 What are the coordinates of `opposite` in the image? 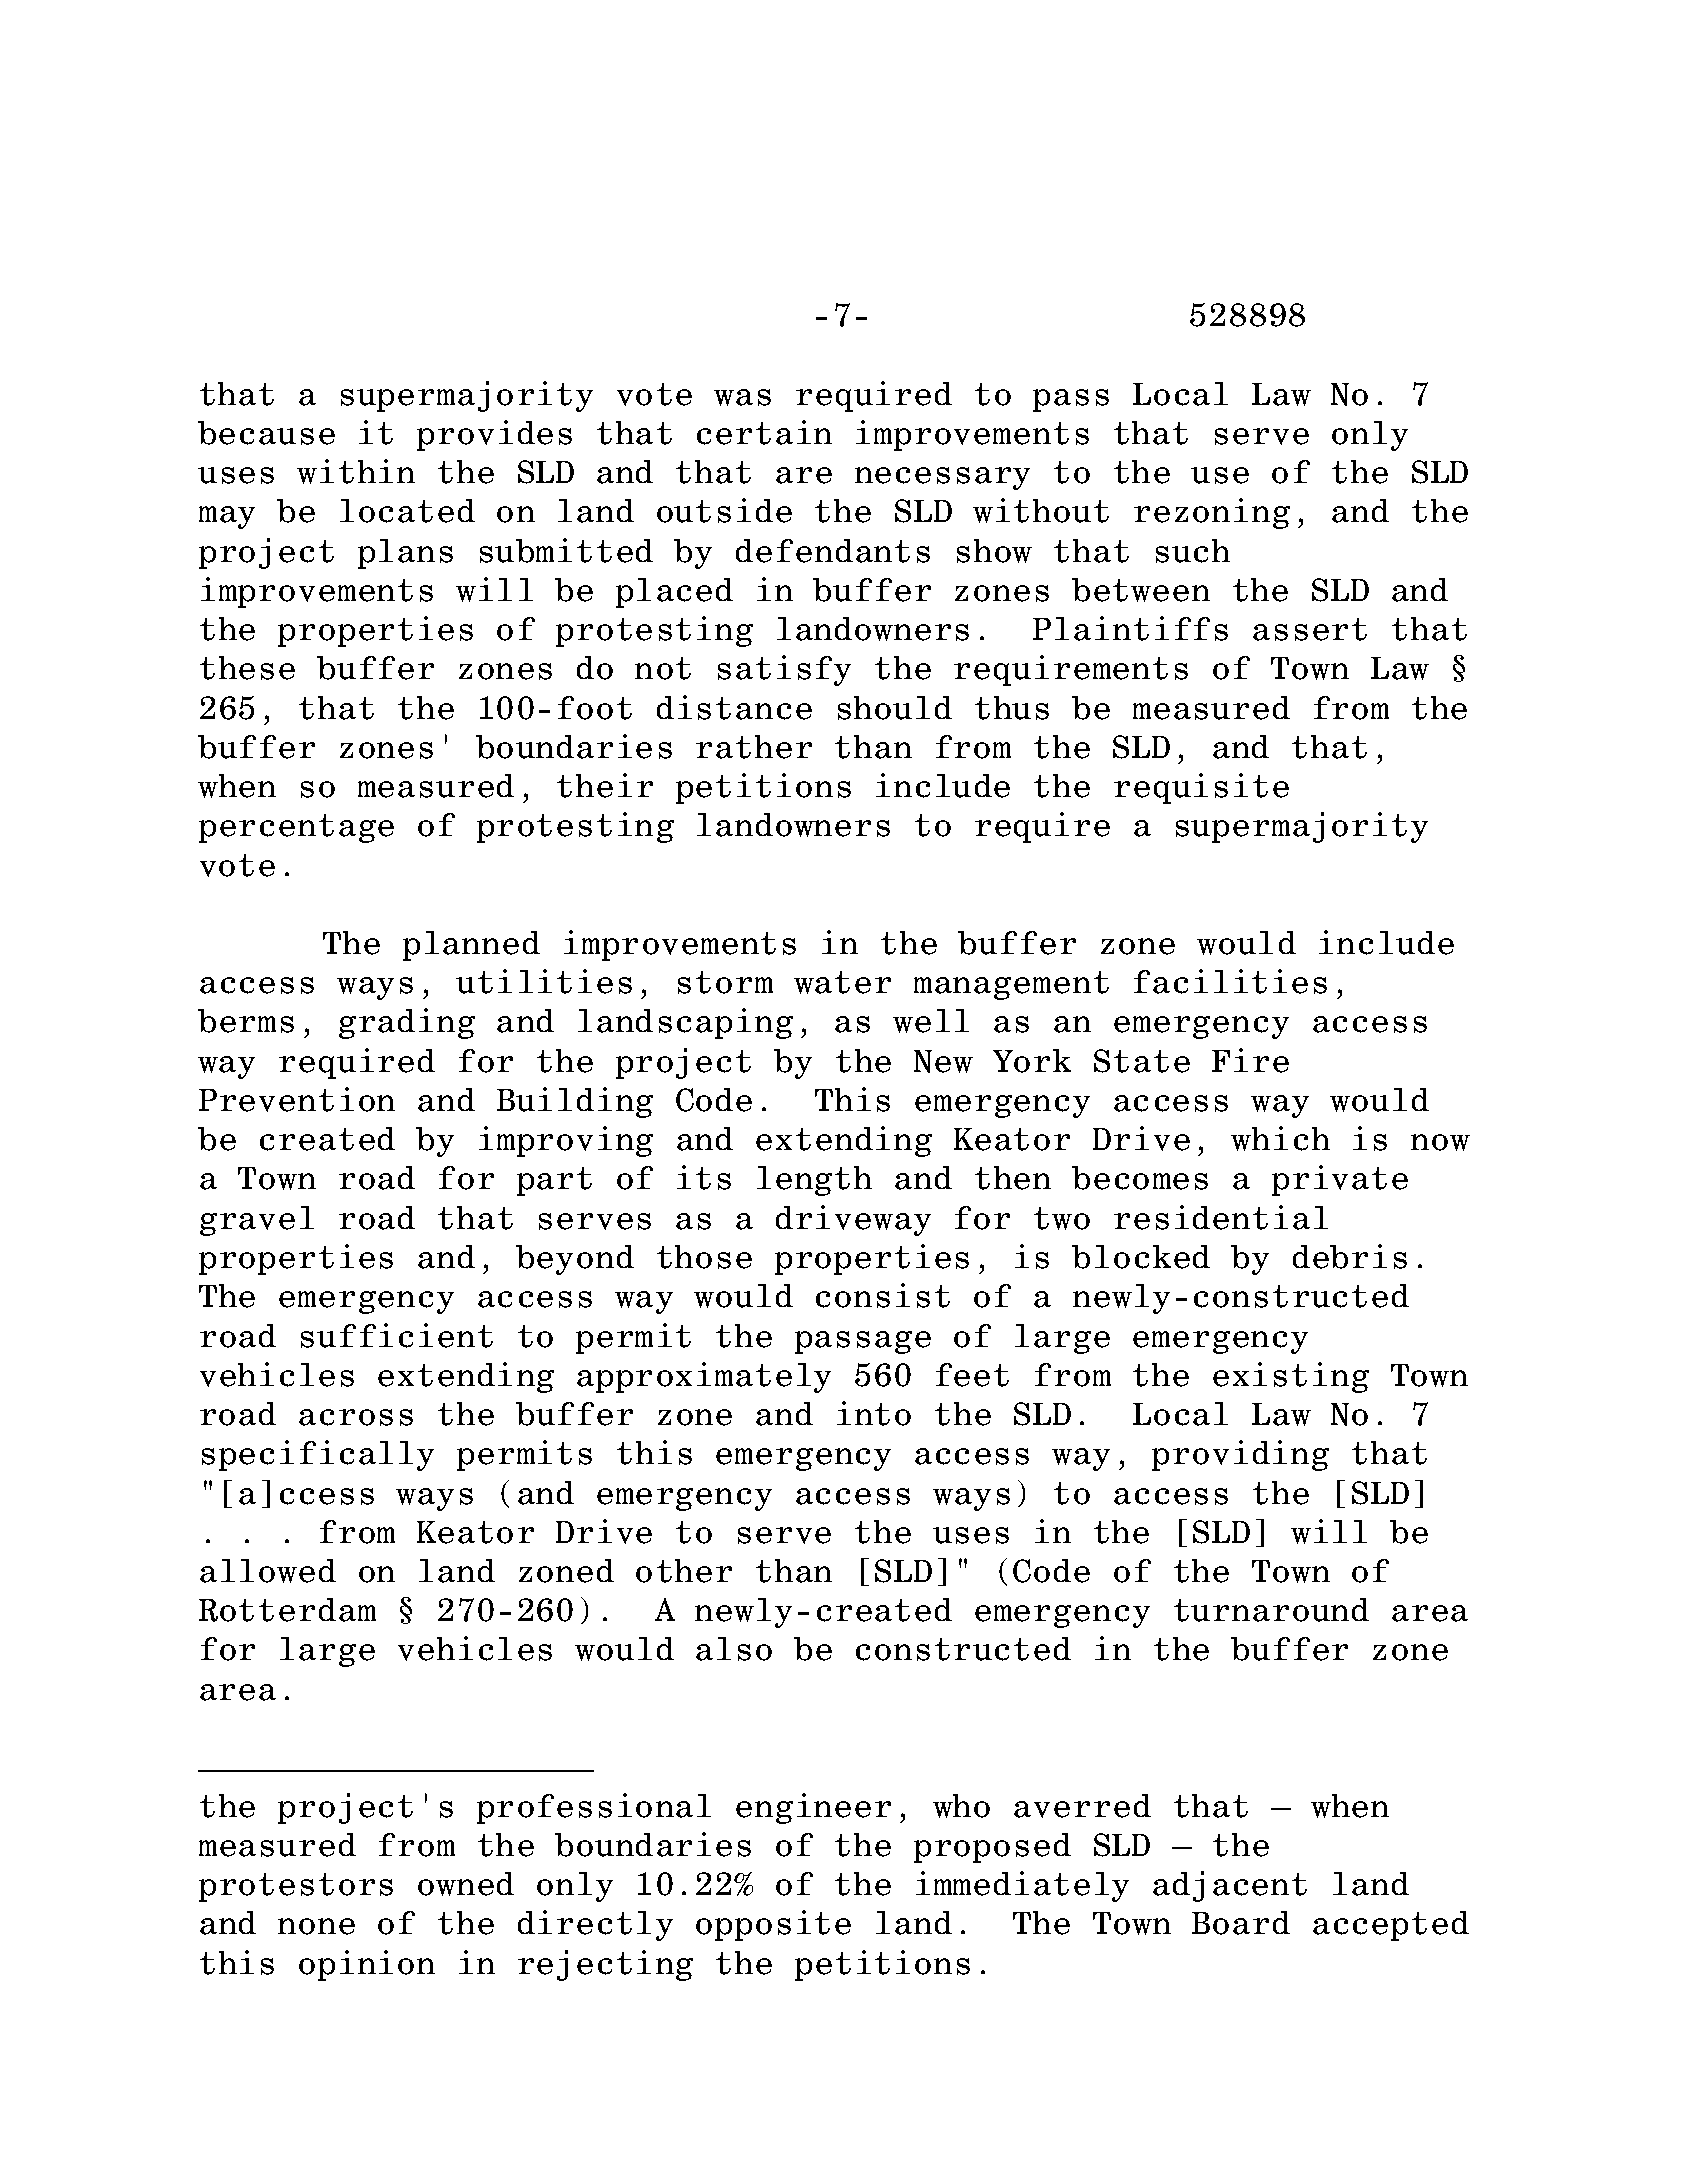 It's located at (773, 1925).
